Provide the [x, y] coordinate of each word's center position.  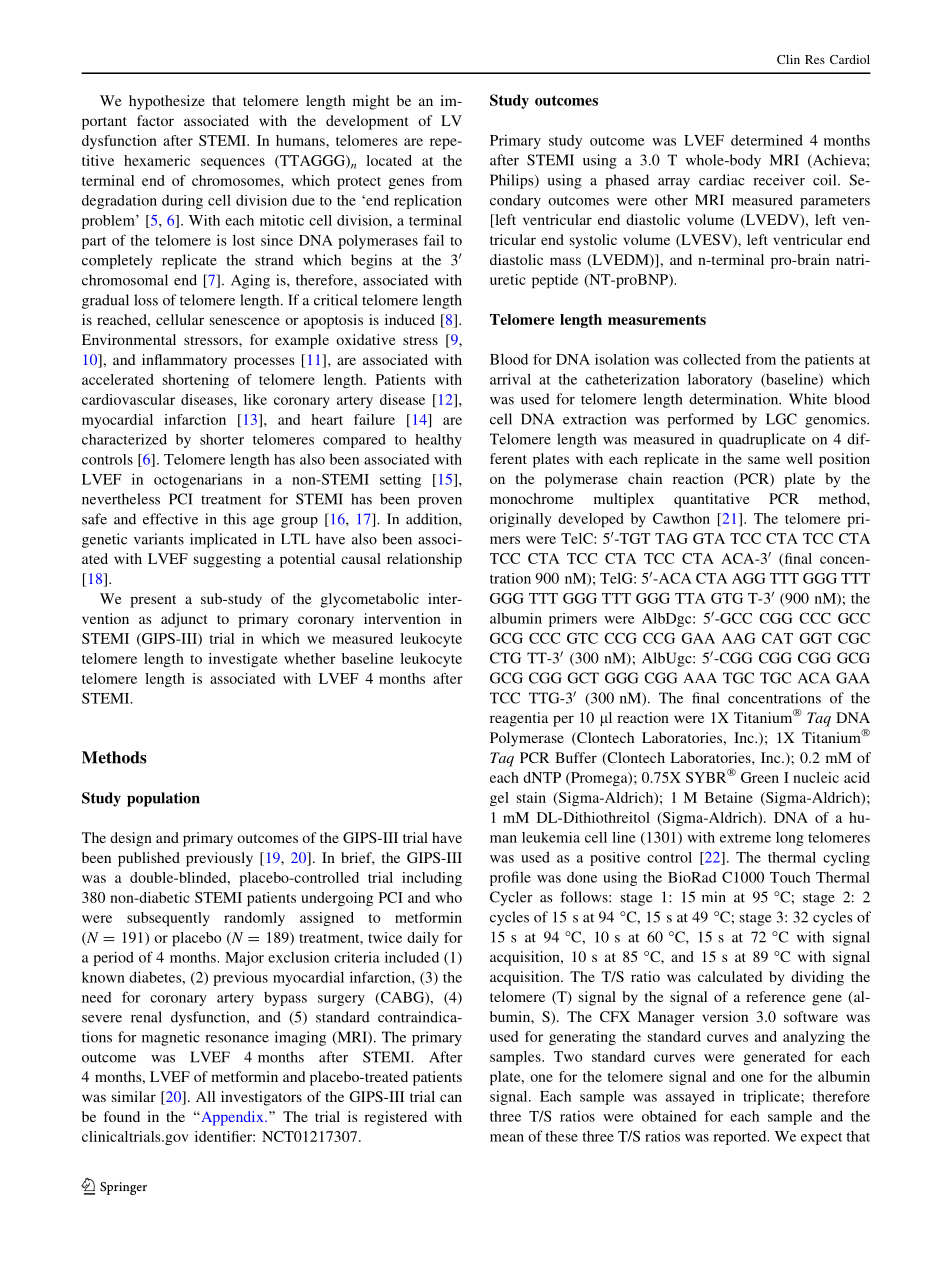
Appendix [232, 1118]
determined [767, 140]
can [451, 1098]
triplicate [772, 1097]
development [367, 122]
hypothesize [167, 102]
